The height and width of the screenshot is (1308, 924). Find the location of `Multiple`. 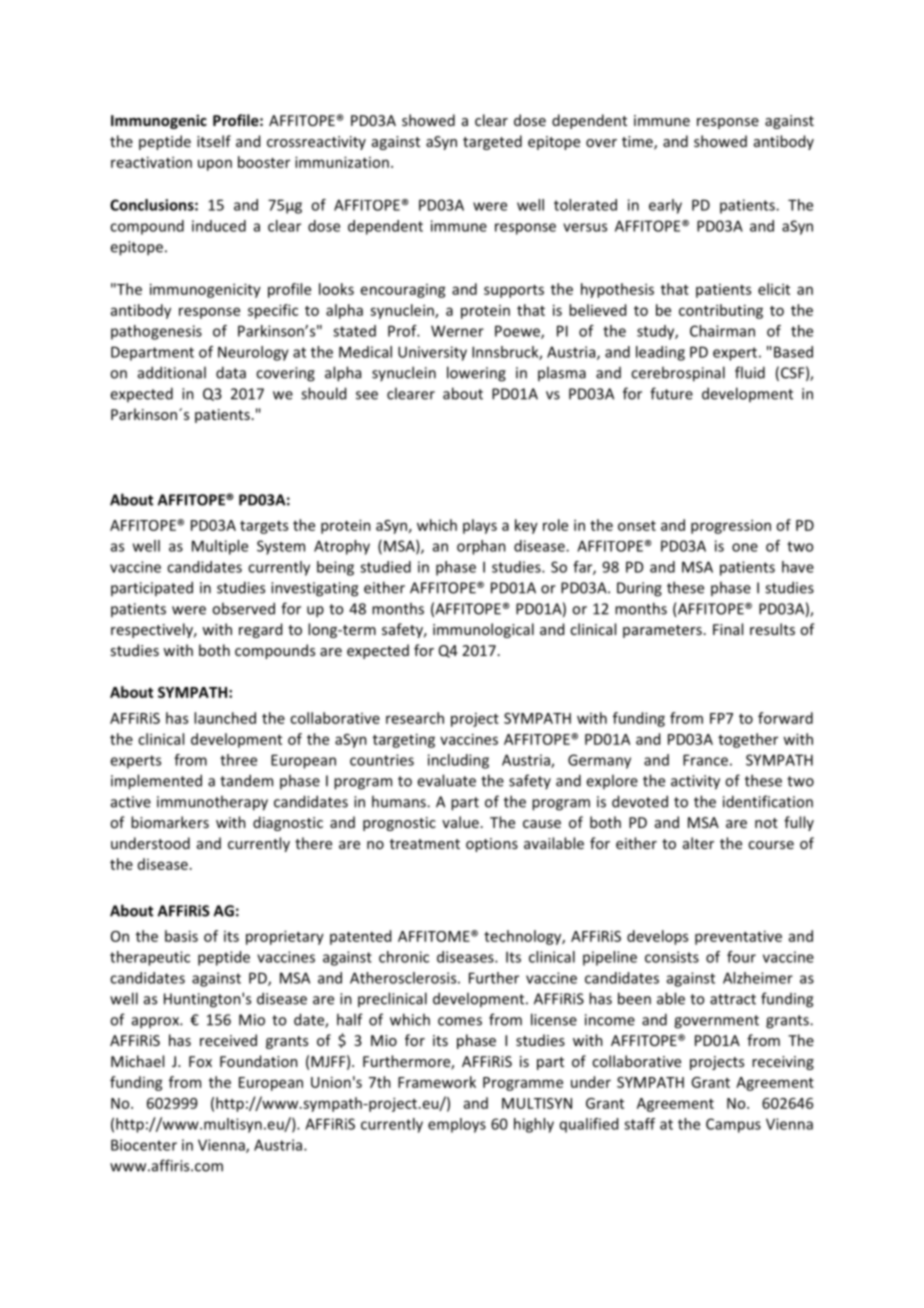

Multiple is located at coordinates (220, 547).
